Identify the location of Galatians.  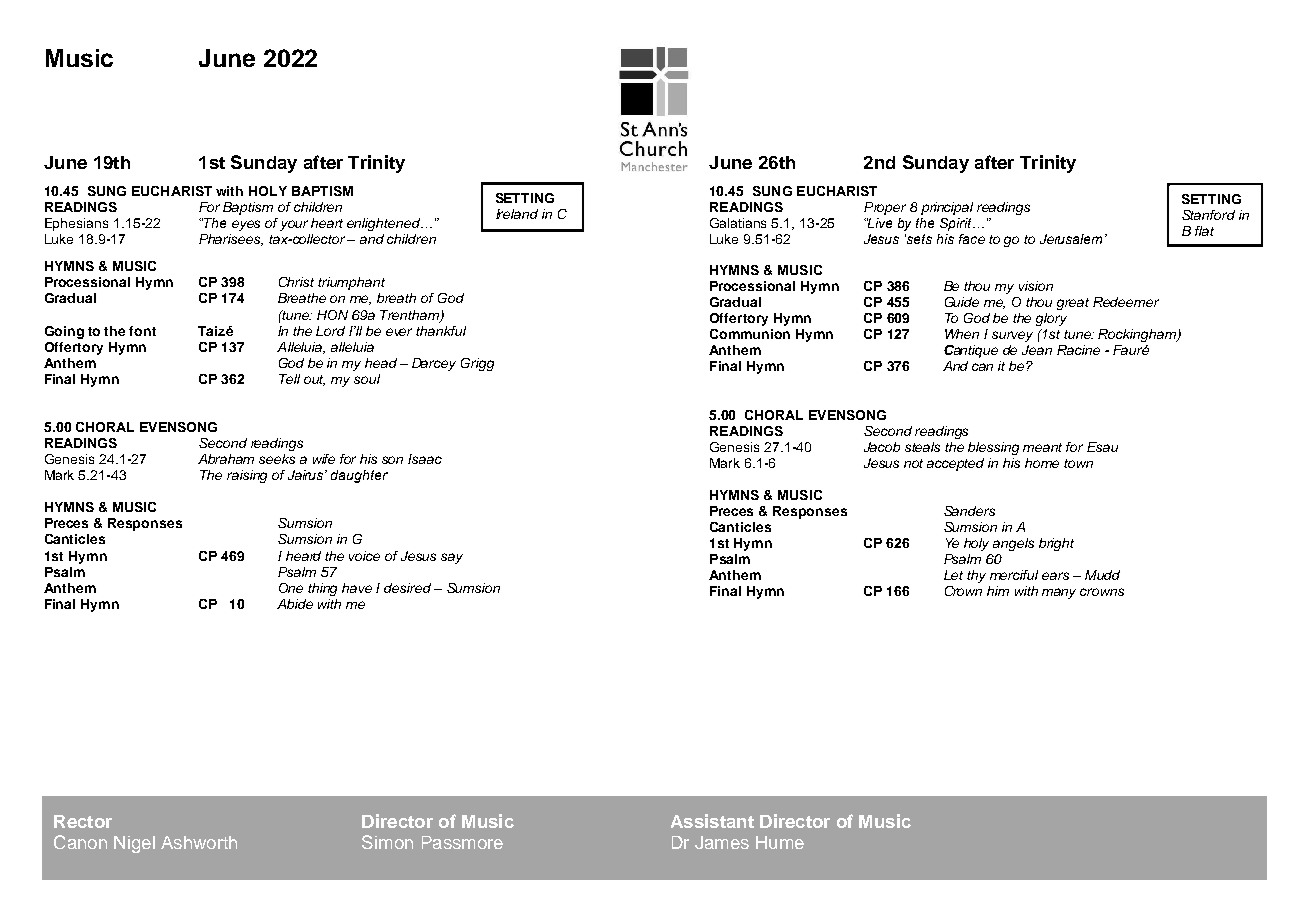
(738, 223).
